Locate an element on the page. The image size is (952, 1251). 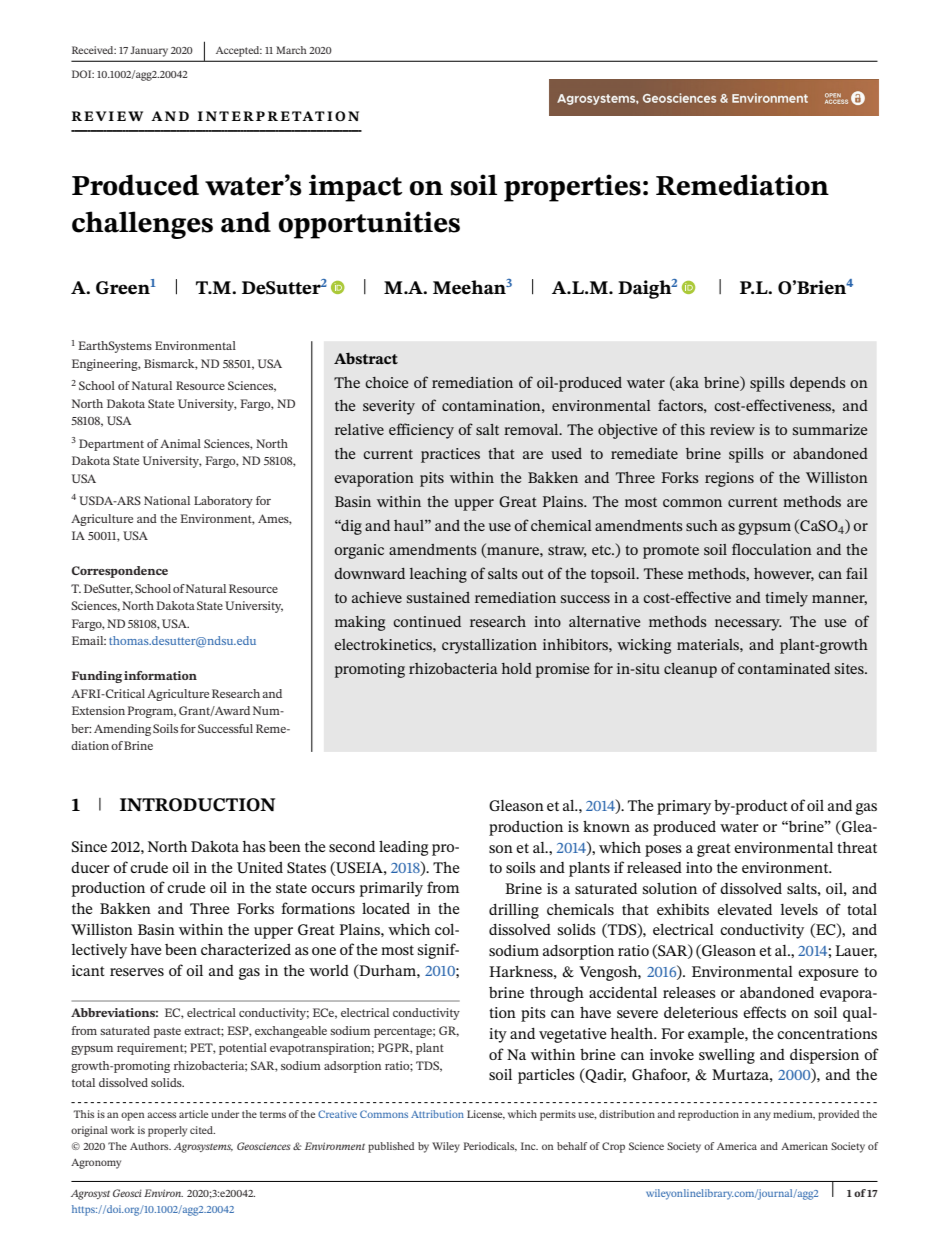
timely is located at coordinates (786, 599).
